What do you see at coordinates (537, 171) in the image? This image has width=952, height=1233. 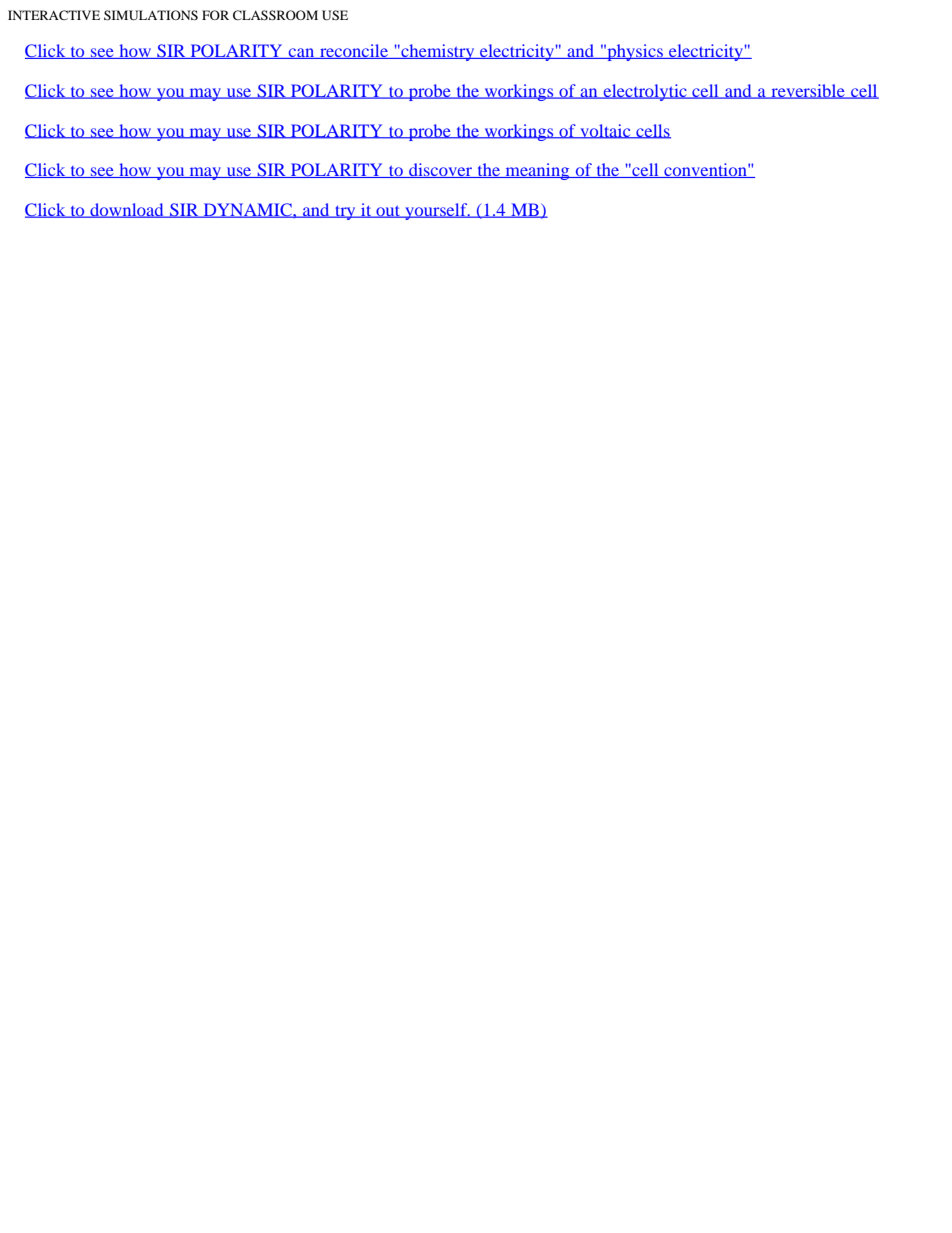 I see `meaning` at bounding box center [537, 171].
